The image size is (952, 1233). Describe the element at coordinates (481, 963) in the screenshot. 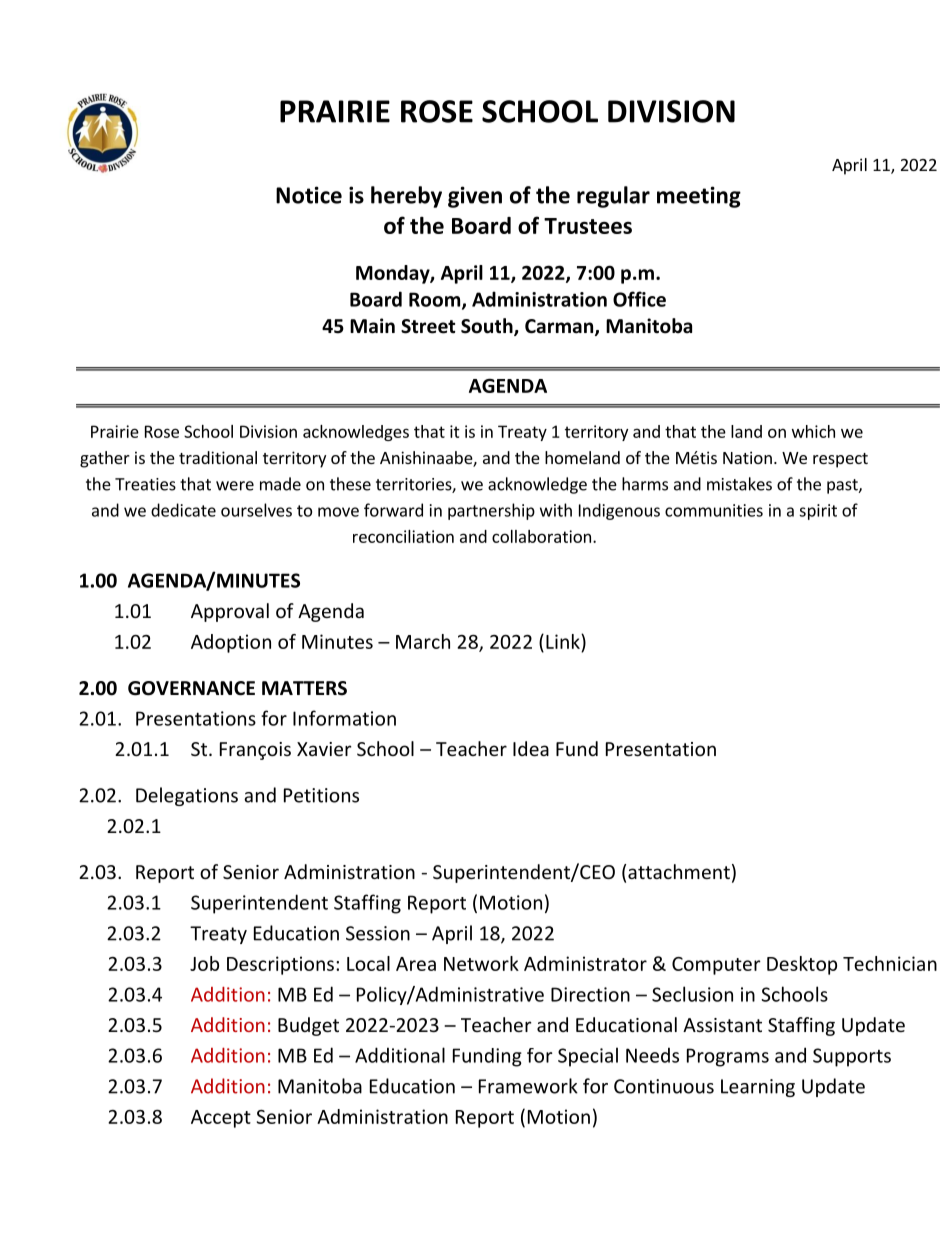

I see `Network` at that location.
